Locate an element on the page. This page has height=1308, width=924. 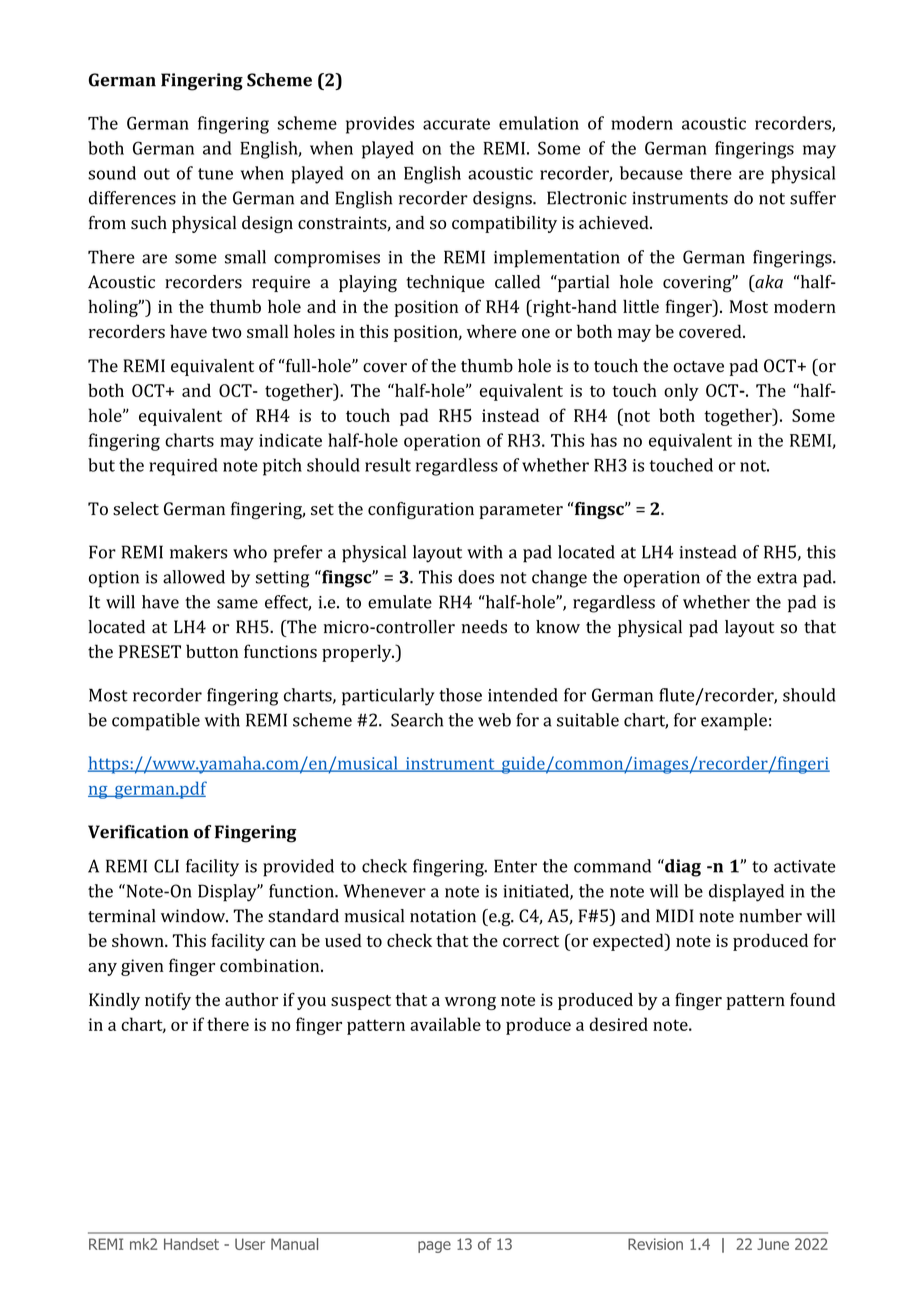
accurate is located at coordinates (456, 124).
